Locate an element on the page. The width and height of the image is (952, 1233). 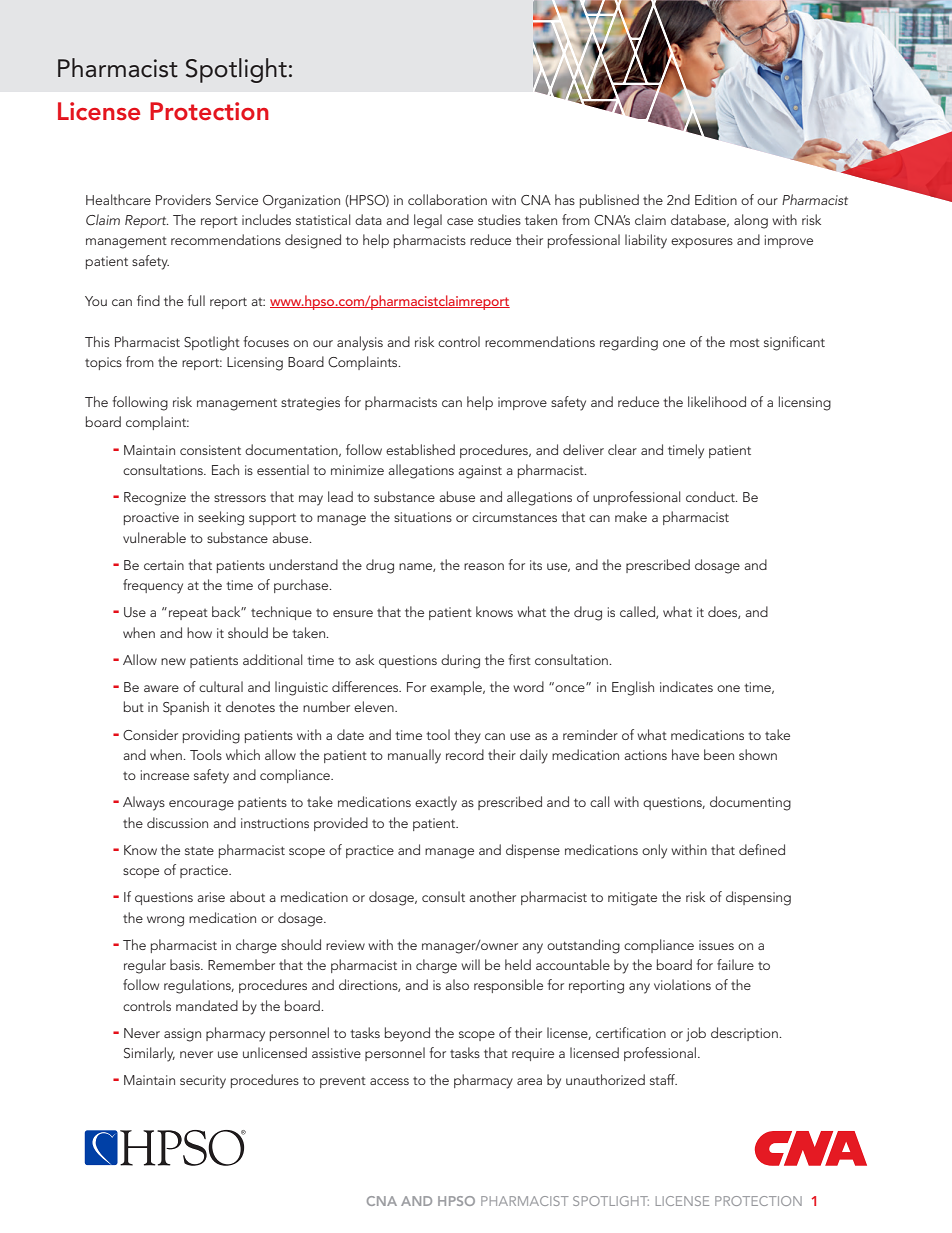
exposures is located at coordinates (702, 243).
